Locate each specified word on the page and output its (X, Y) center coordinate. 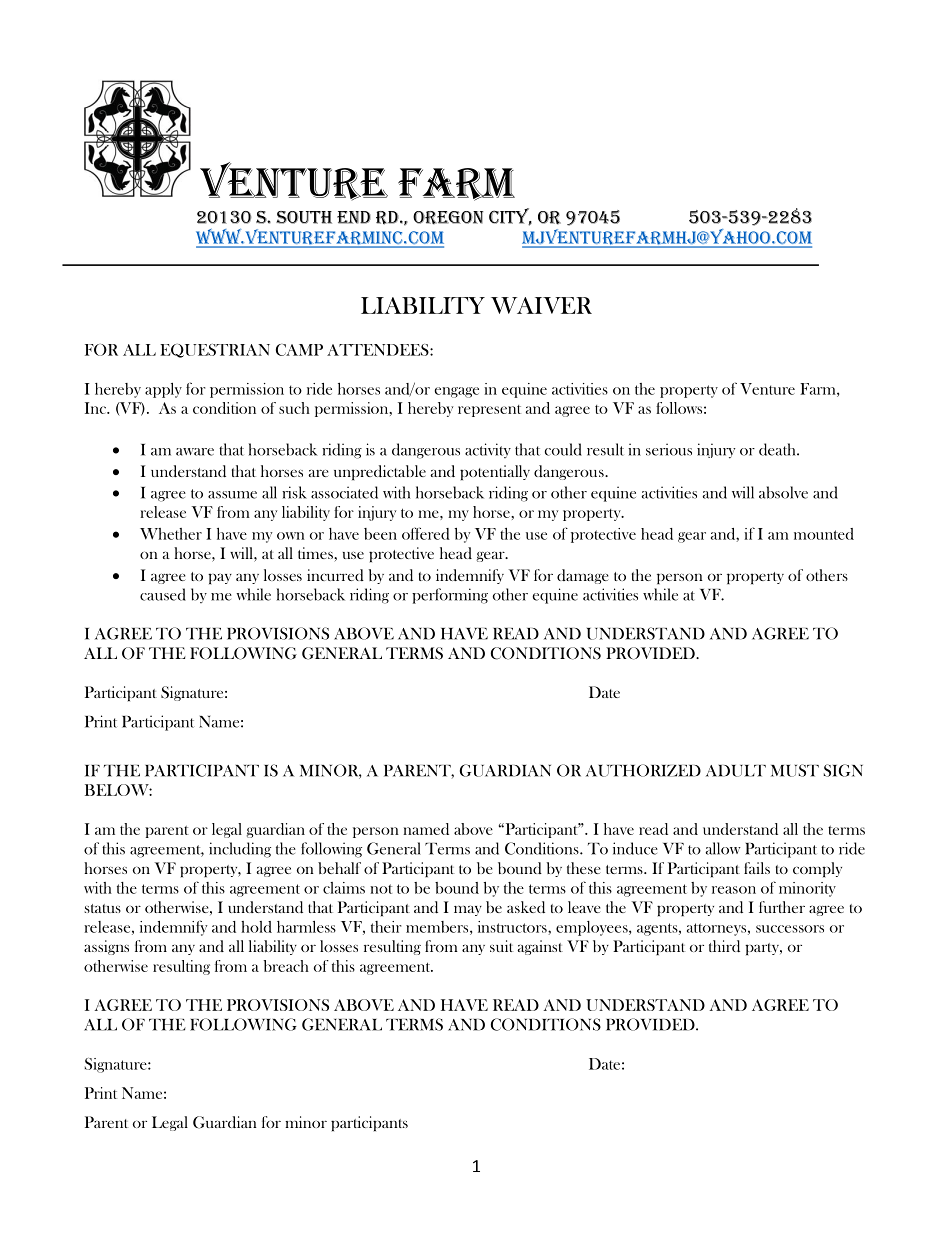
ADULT (736, 771)
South (304, 217)
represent (489, 411)
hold (256, 927)
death (778, 449)
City (510, 217)
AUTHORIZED (643, 770)
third (724, 946)
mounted (824, 534)
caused (163, 594)
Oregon (448, 218)
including (240, 850)
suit (501, 946)
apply (163, 390)
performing (450, 596)
